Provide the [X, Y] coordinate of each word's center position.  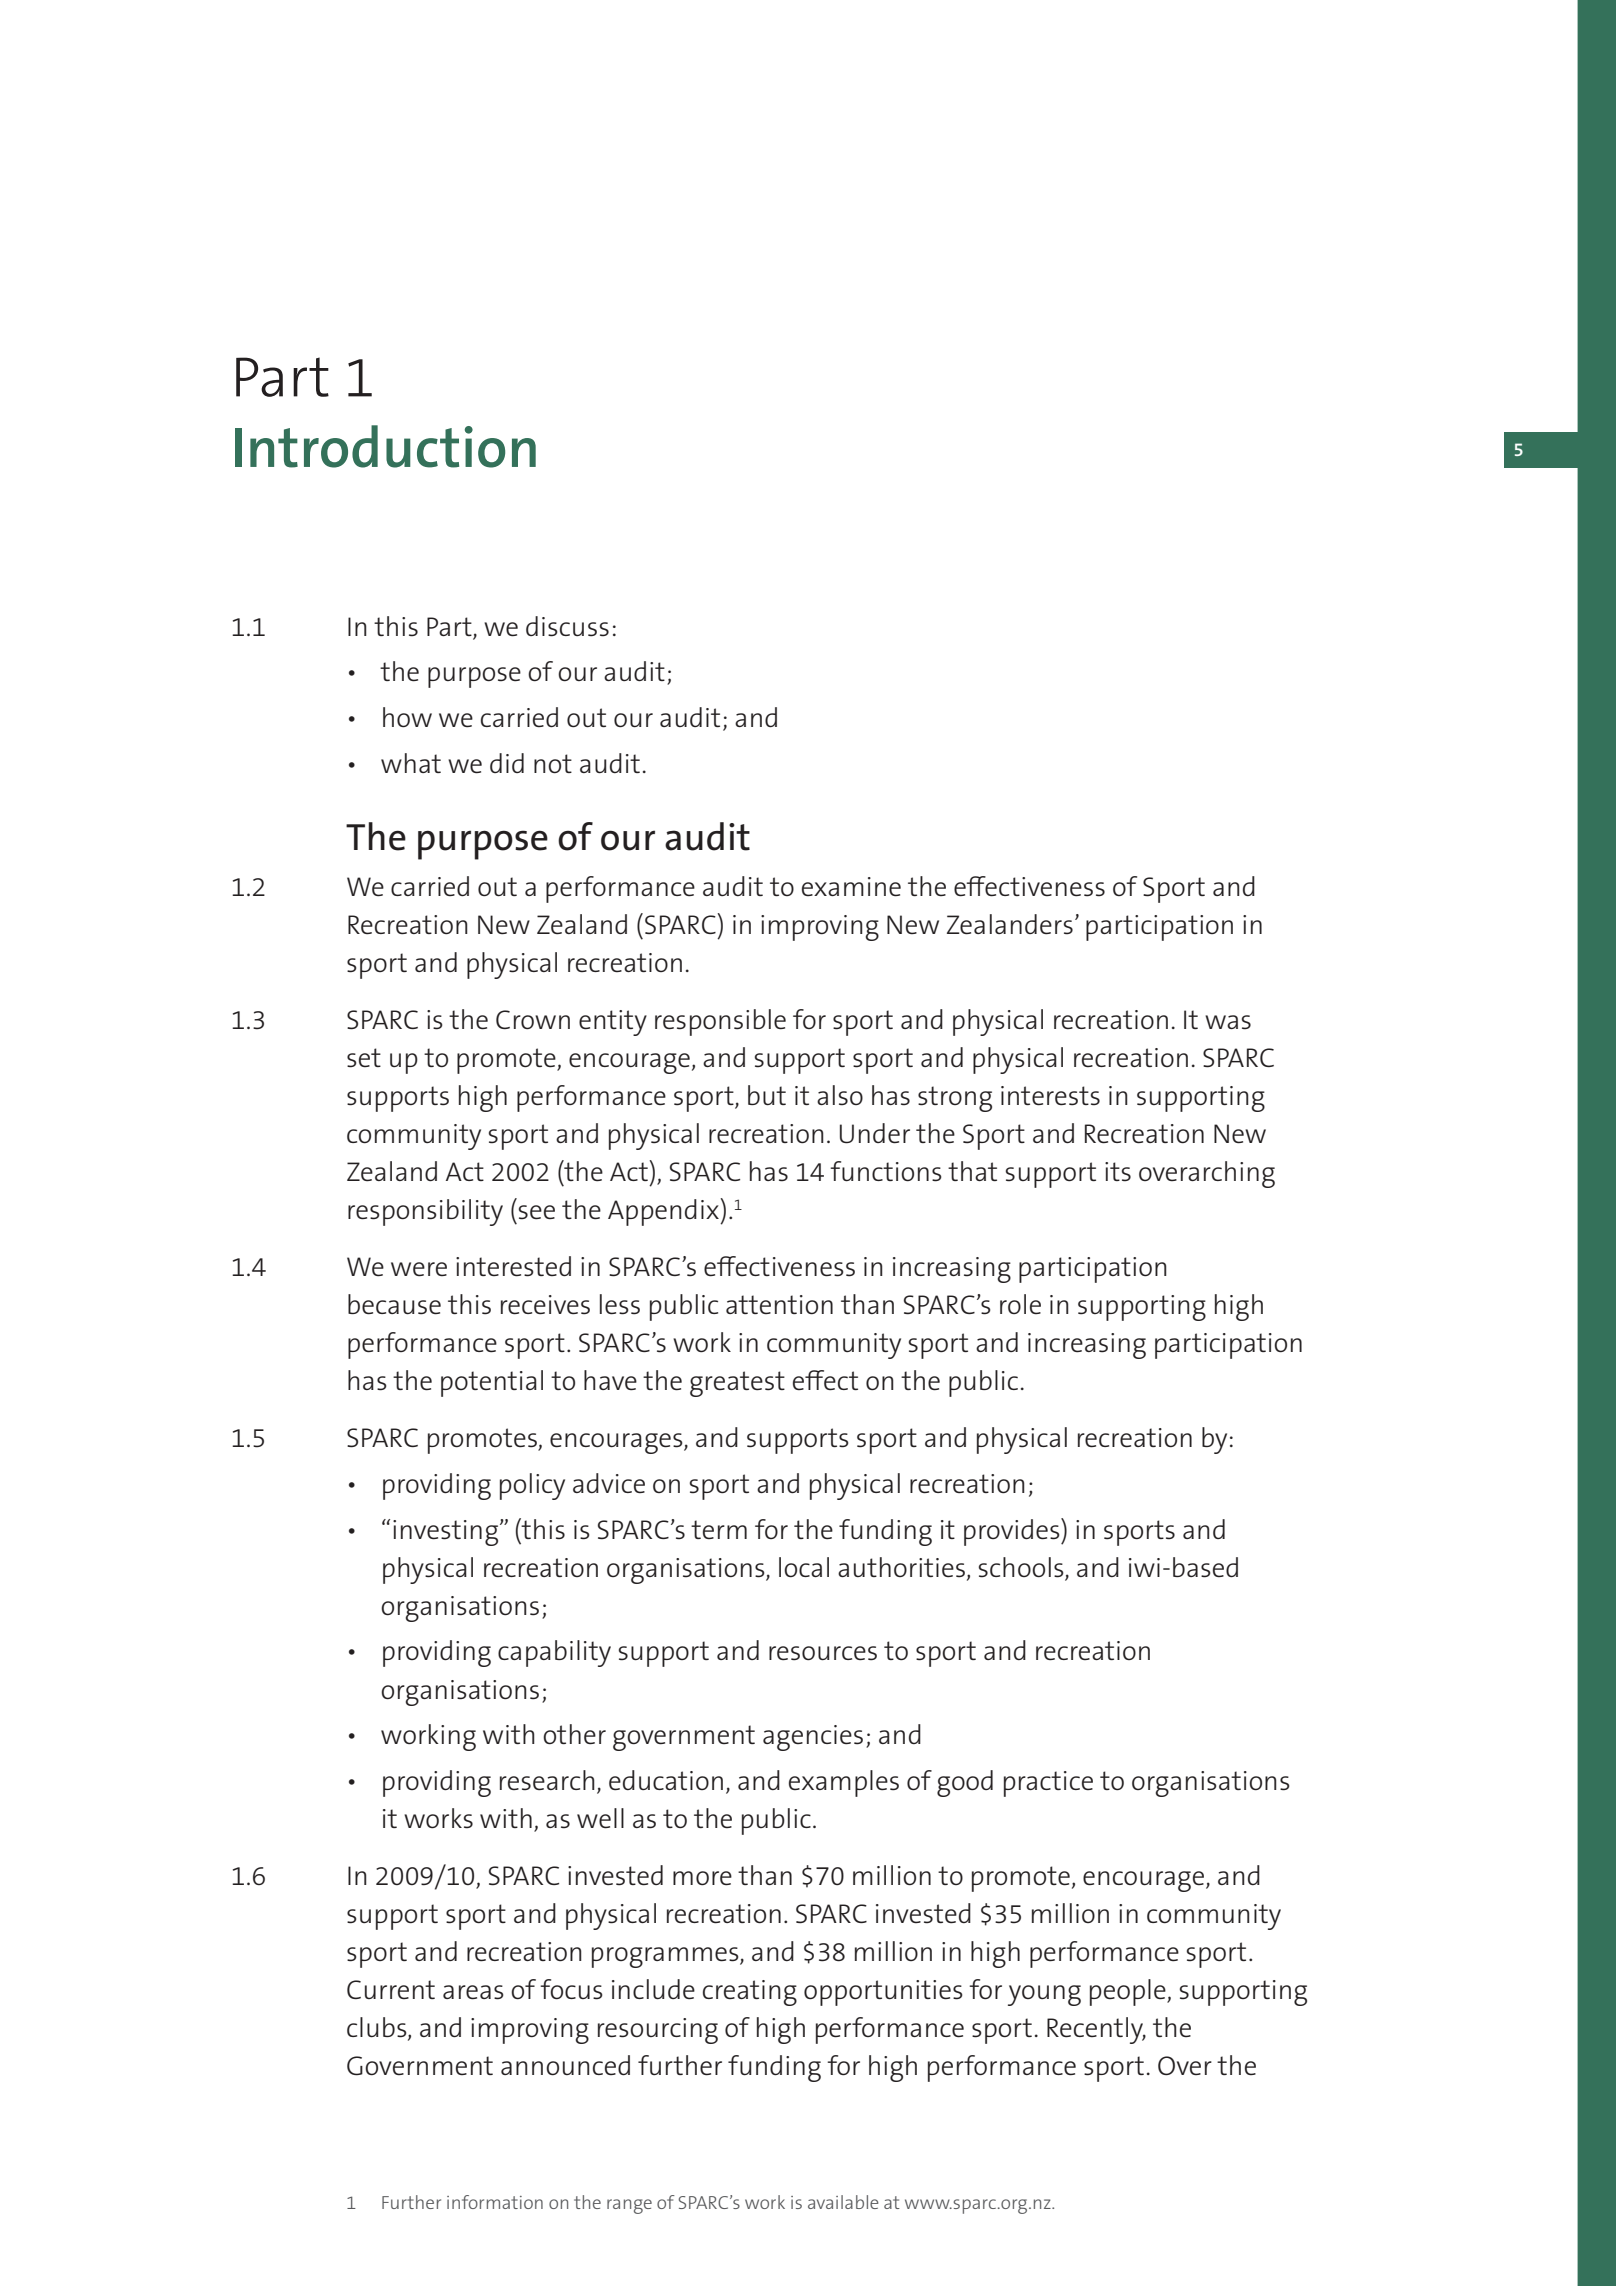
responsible [720, 1022]
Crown [533, 1019]
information [495, 2202]
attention [779, 1304]
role [1020, 1304]
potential [492, 1383]
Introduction [385, 446]
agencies [813, 1738]
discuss [567, 626]
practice [1048, 1784]
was [1228, 1022]
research [547, 1780]
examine [851, 887]
